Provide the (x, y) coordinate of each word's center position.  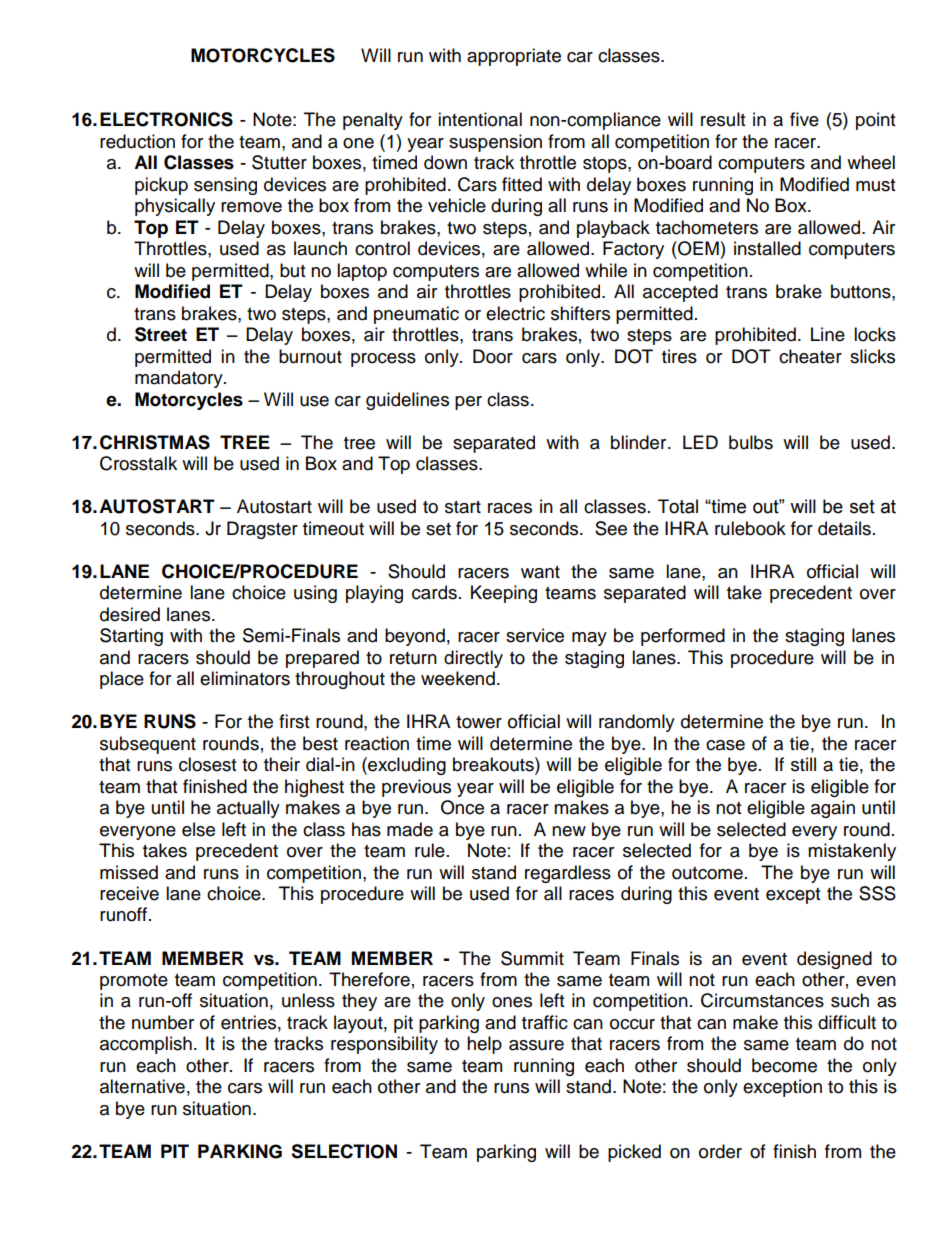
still (803, 764)
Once (462, 807)
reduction (137, 141)
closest (207, 764)
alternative (142, 1086)
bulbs (751, 442)
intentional (480, 119)
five (804, 119)
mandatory (180, 379)
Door (493, 356)
